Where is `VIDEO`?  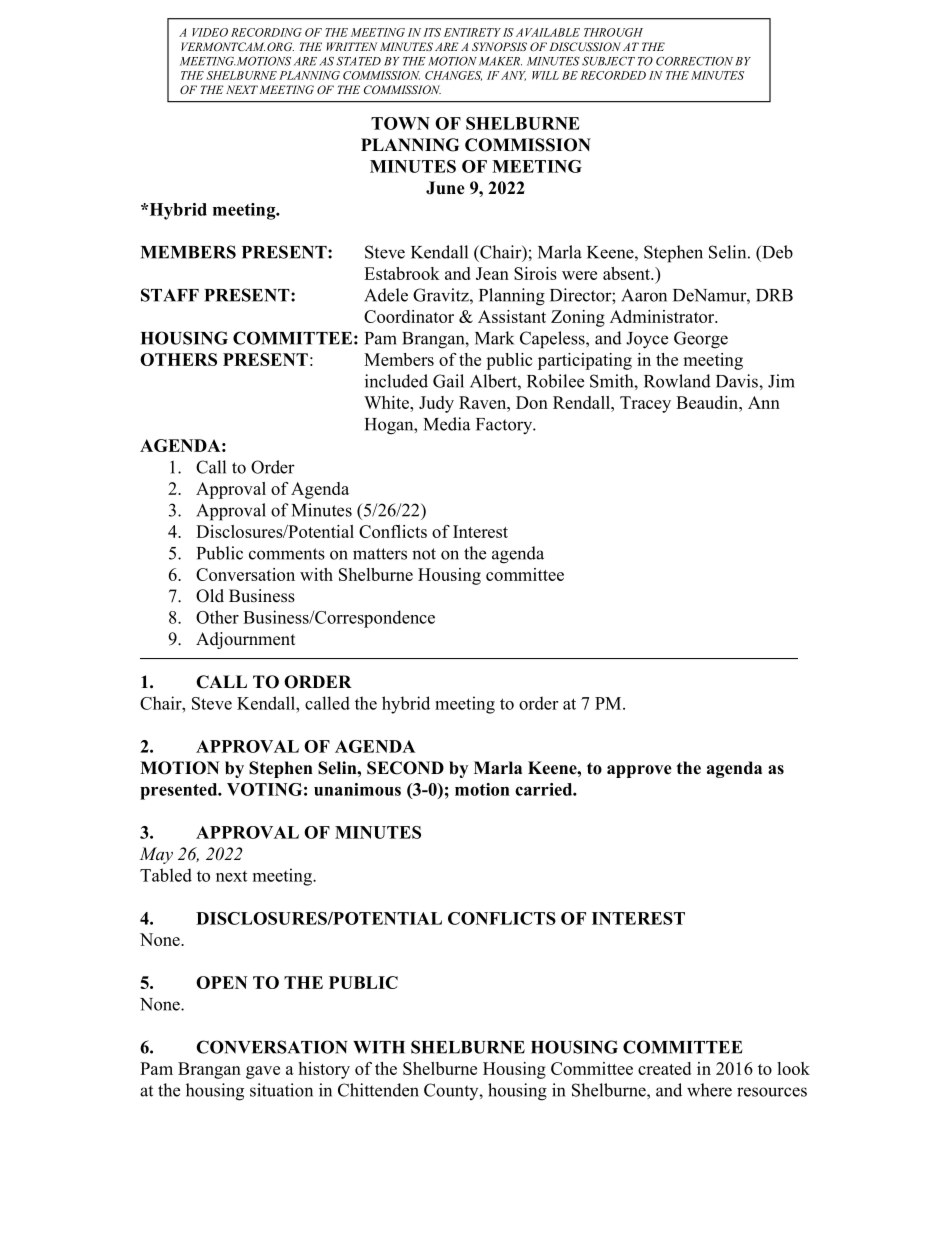 VIDEO is located at coordinates (210, 32).
